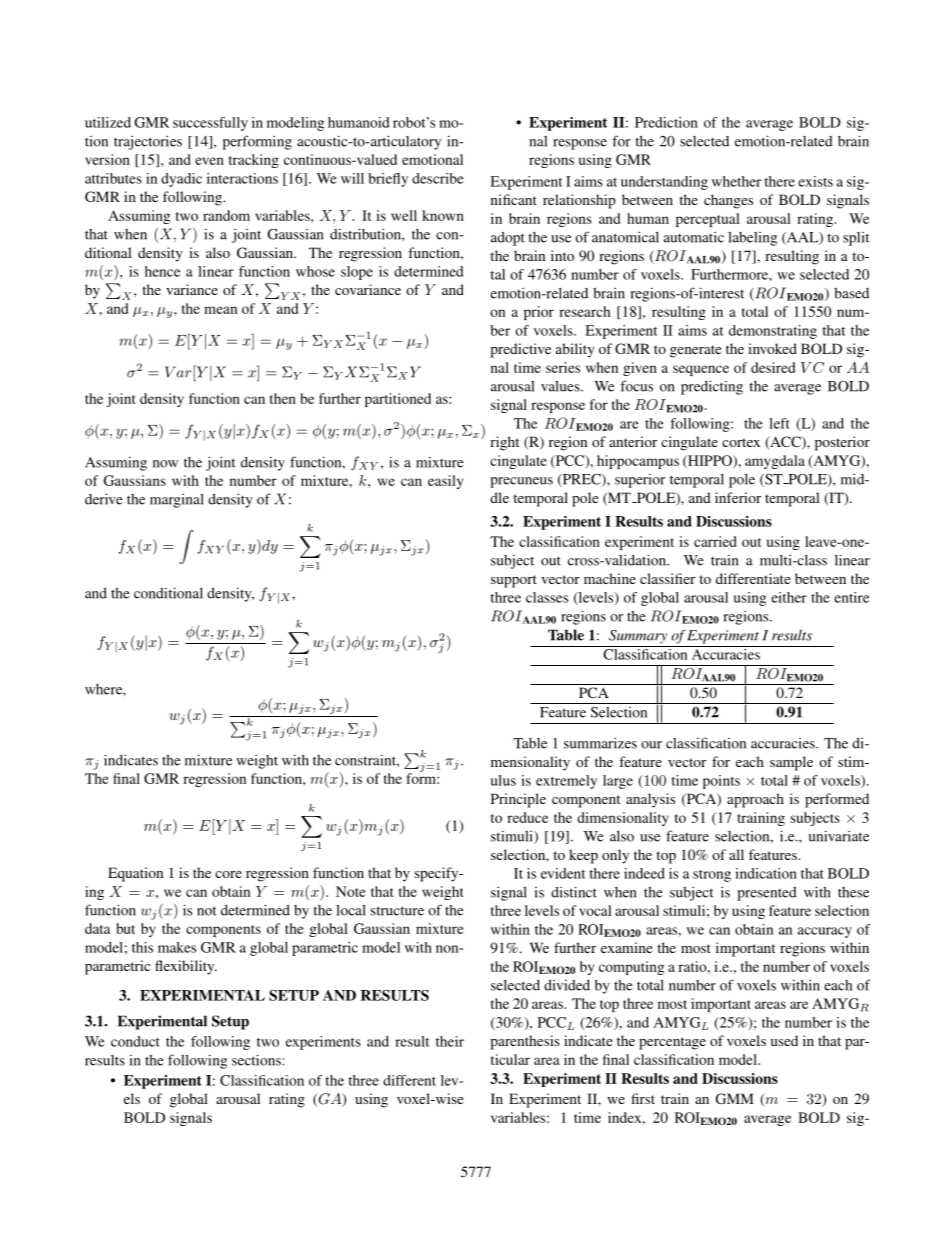 Image resolution: width=952 pixels, height=1233 pixels. Describe the element at coordinates (518, 800) in the page. I see `Principle` at that location.
